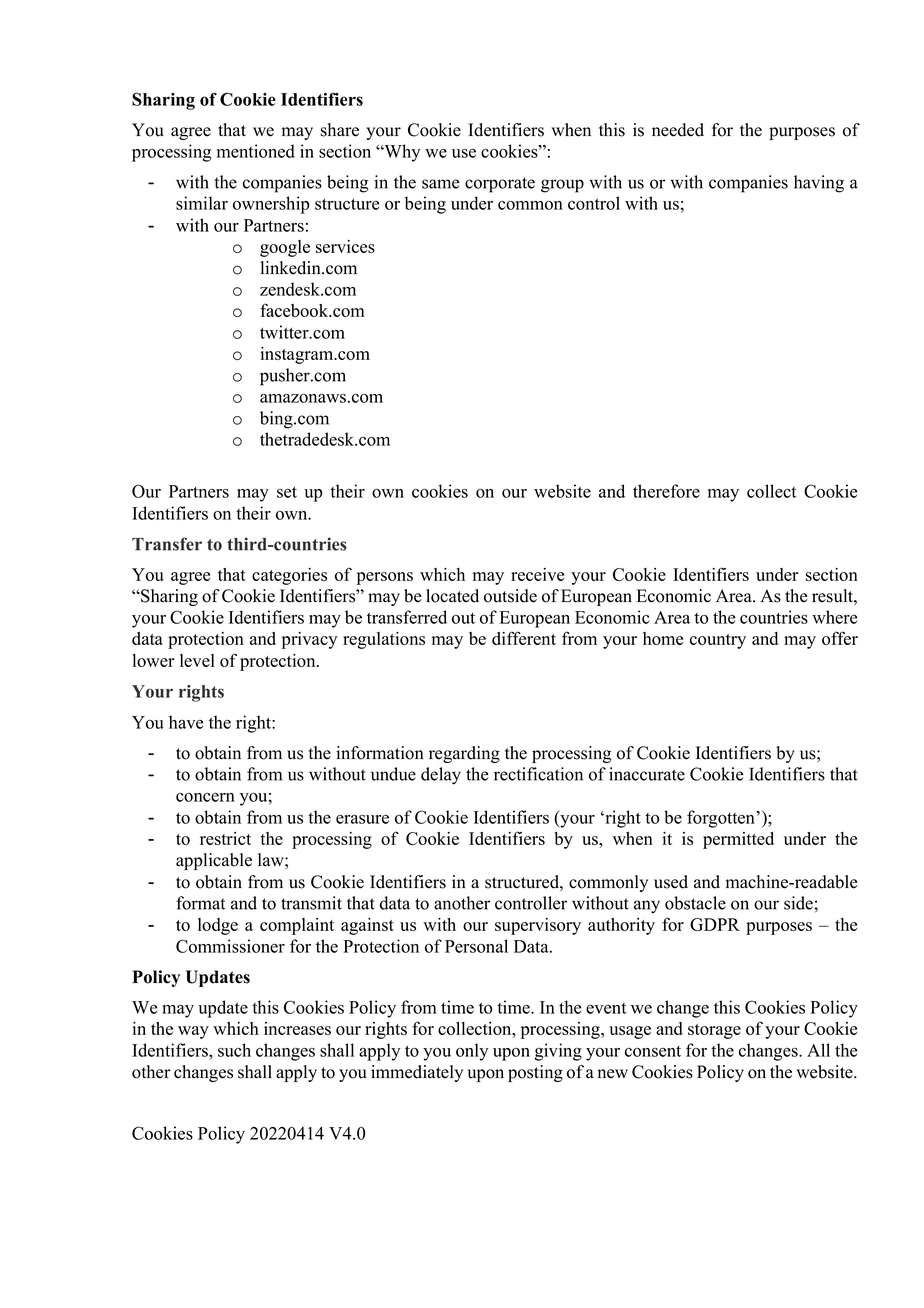 The height and width of the document is (1308, 924). I want to click on located, so click(452, 596).
